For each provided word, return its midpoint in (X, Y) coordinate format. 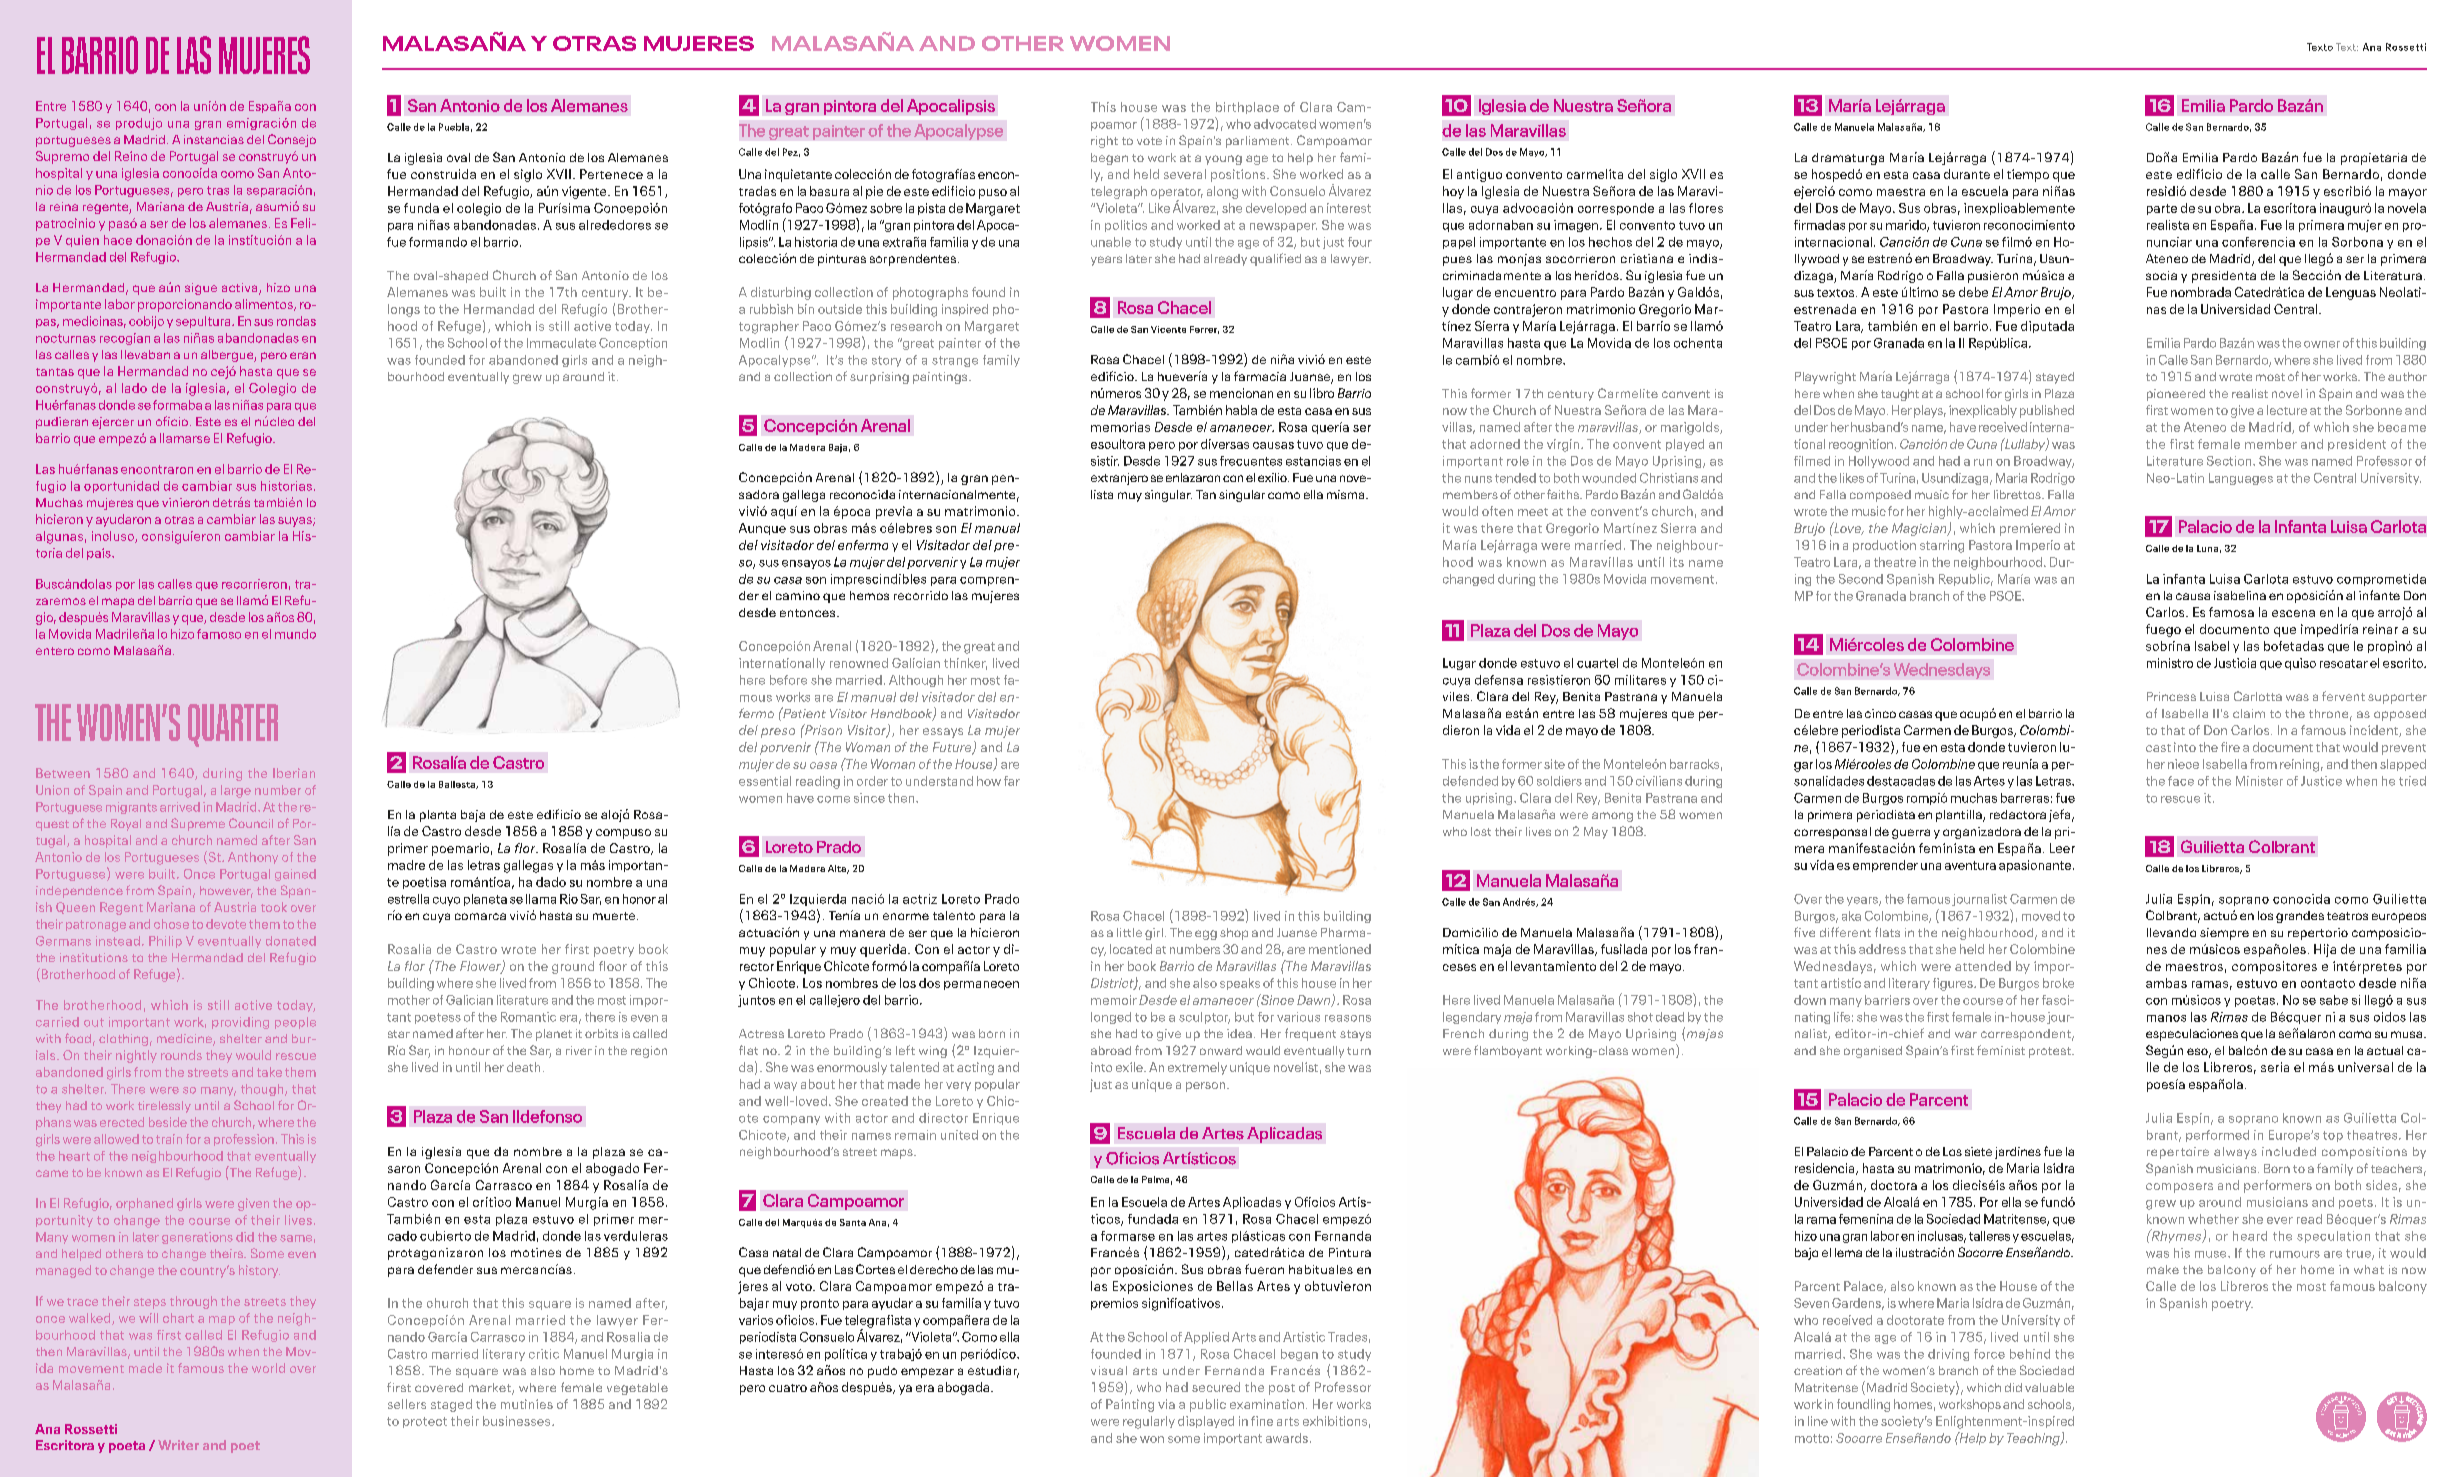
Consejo (292, 140)
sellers (407, 1404)
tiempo (2028, 175)
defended (1470, 781)
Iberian (294, 773)
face (2181, 781)
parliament (1259, 142)
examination (1267, 1404)
